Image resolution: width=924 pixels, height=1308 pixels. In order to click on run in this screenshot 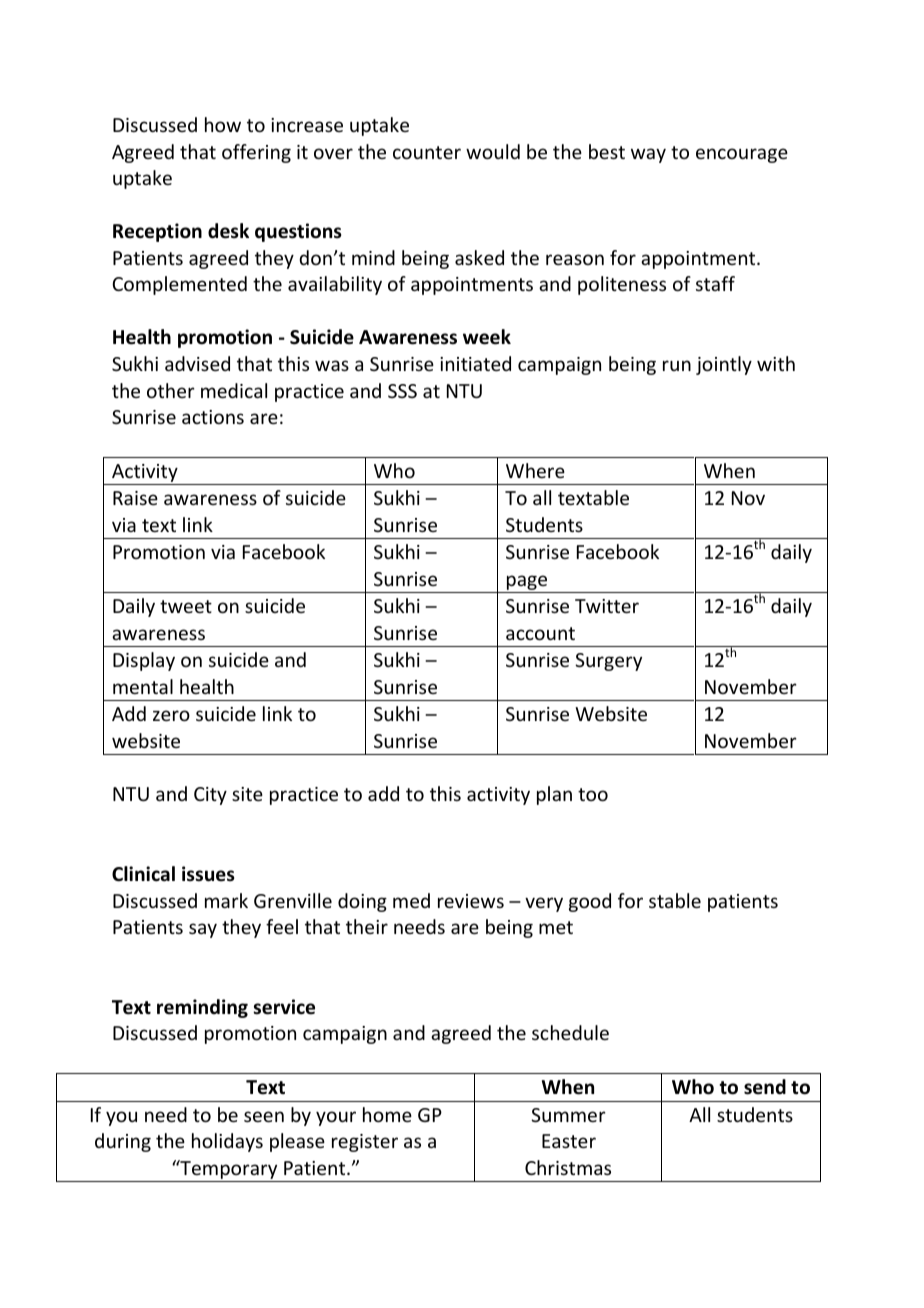, I will do `click(677, 365)`.
